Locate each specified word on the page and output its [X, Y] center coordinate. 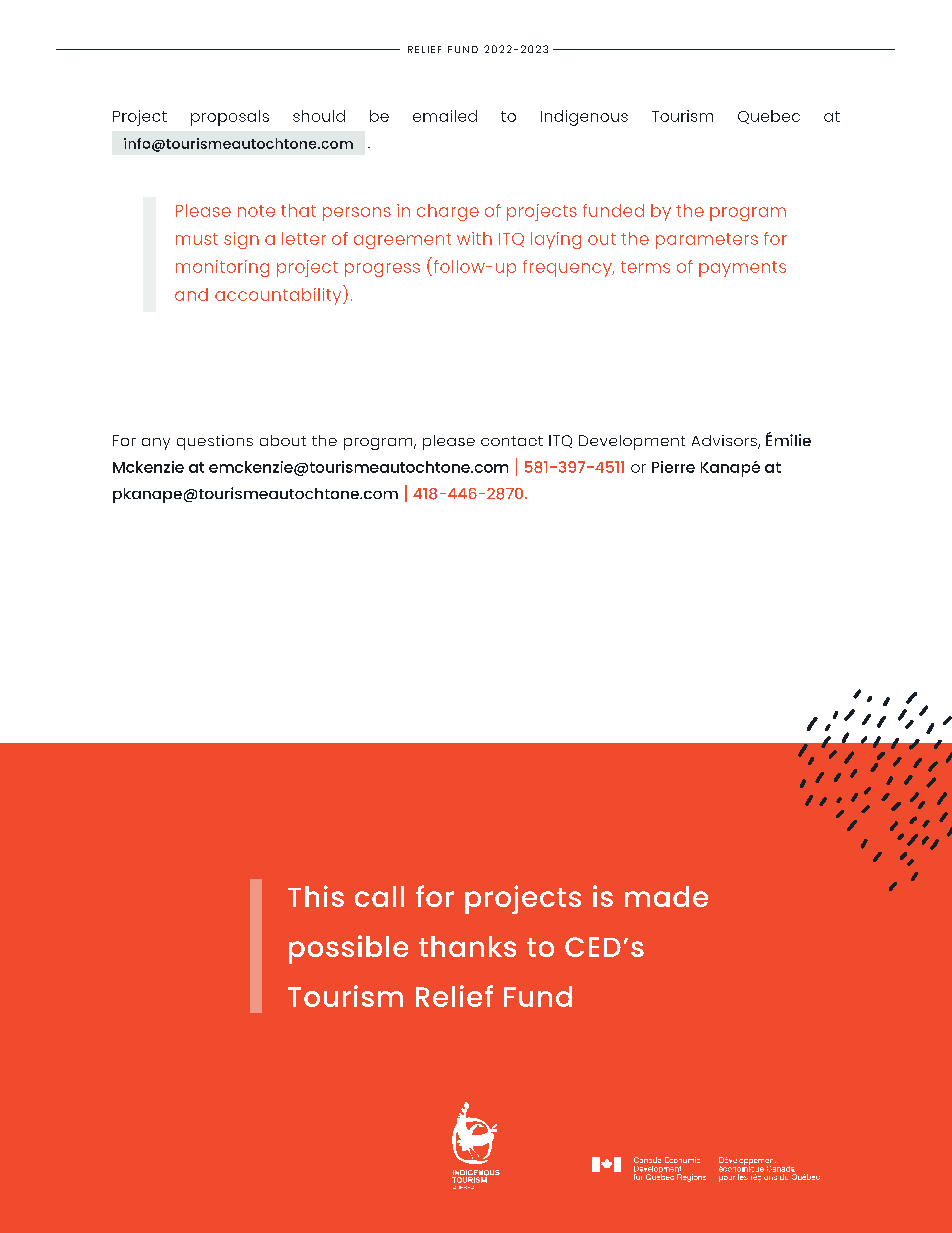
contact [512, 441]
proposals [230, 118]
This [316, 896]
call [379, 896]
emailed [445, 116]
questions [215, 442]
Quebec [769, 117]
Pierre [673, 467]
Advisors [725, 442]
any [156, 444]
